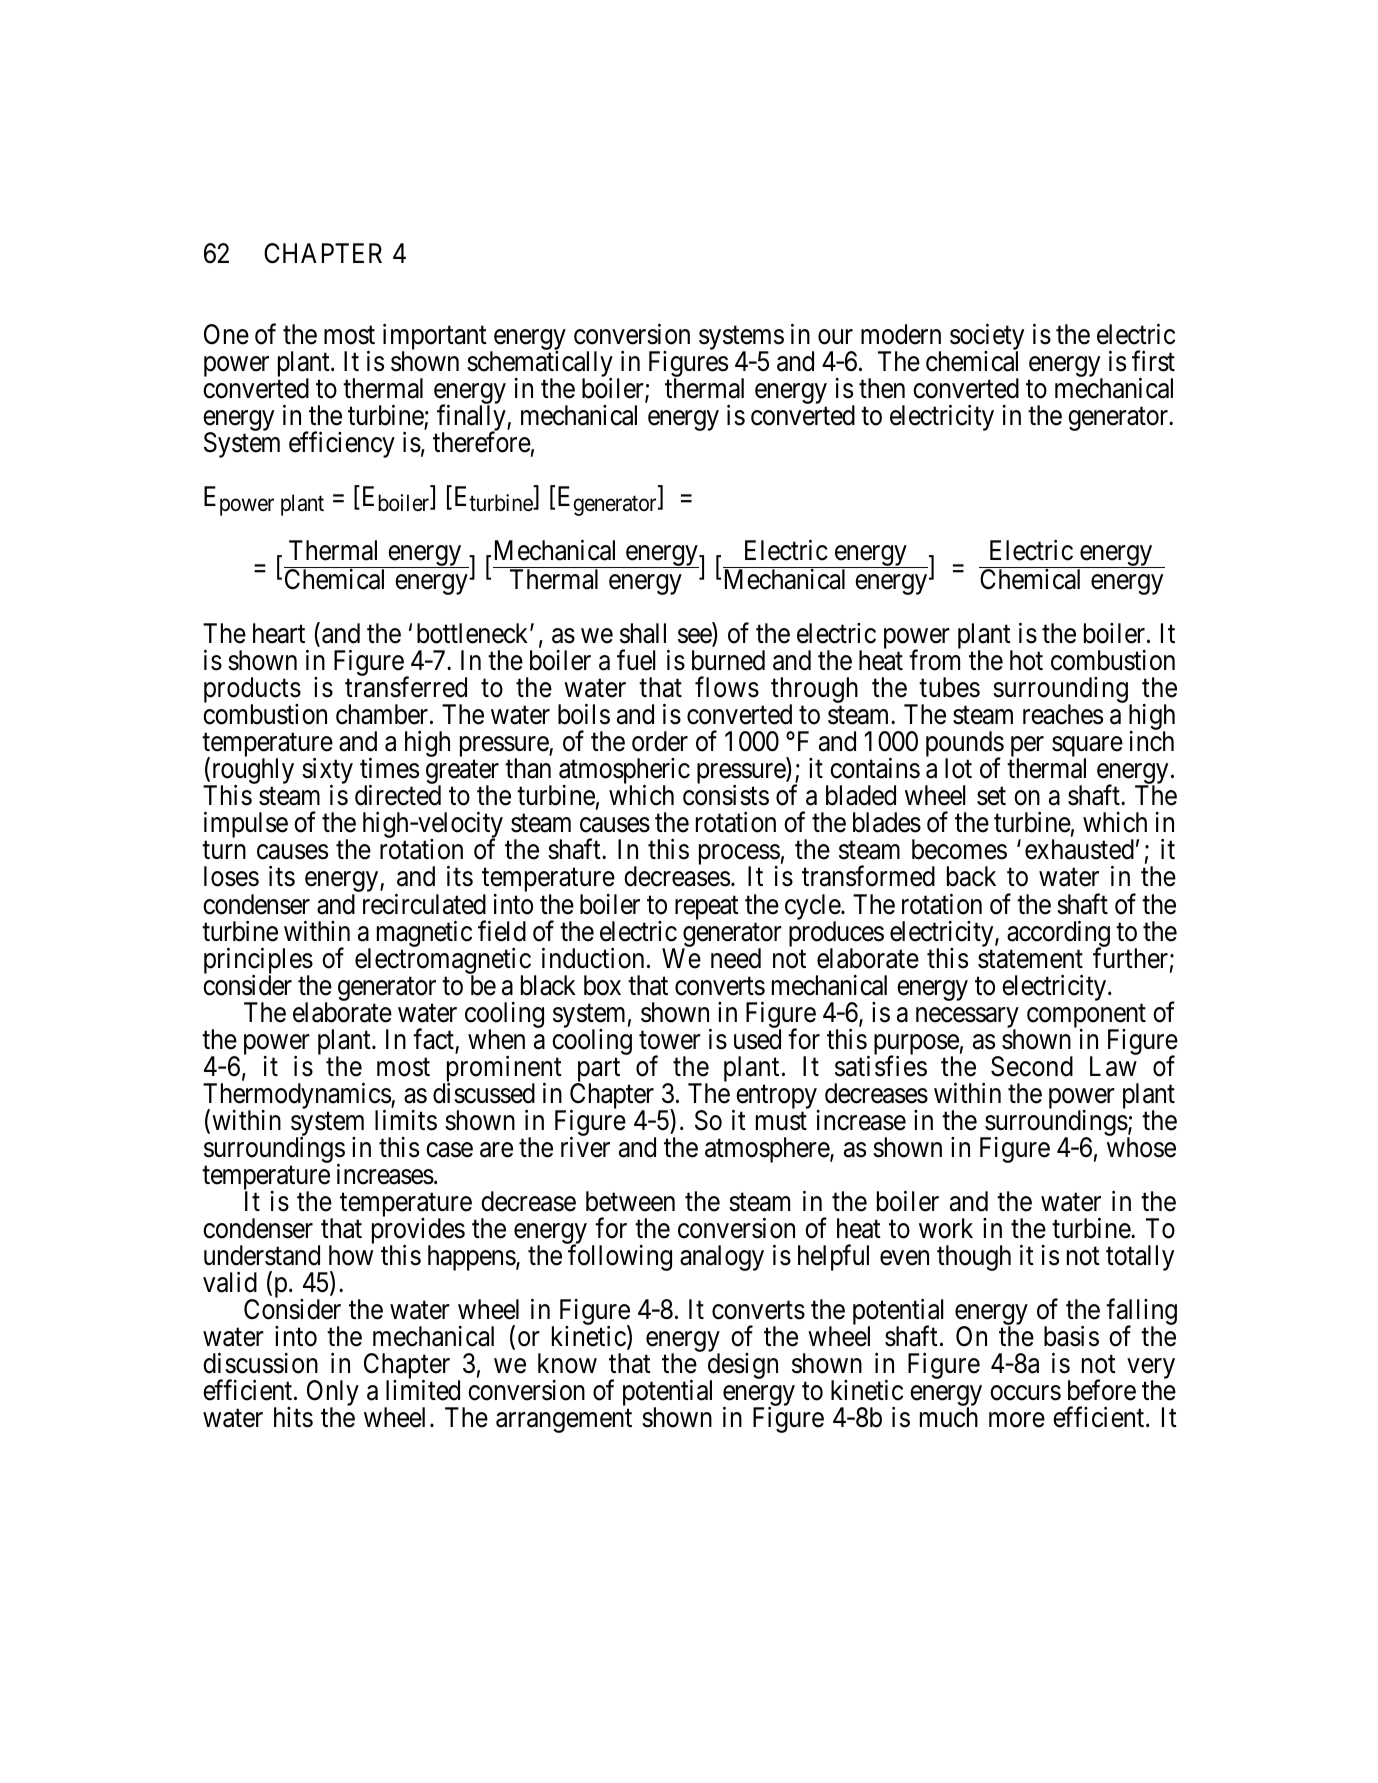 This screenshot has height=1783, width=1378. Describe the element at coordinates (1141, 1147) in the screenshot. I see `whose` at that location.
